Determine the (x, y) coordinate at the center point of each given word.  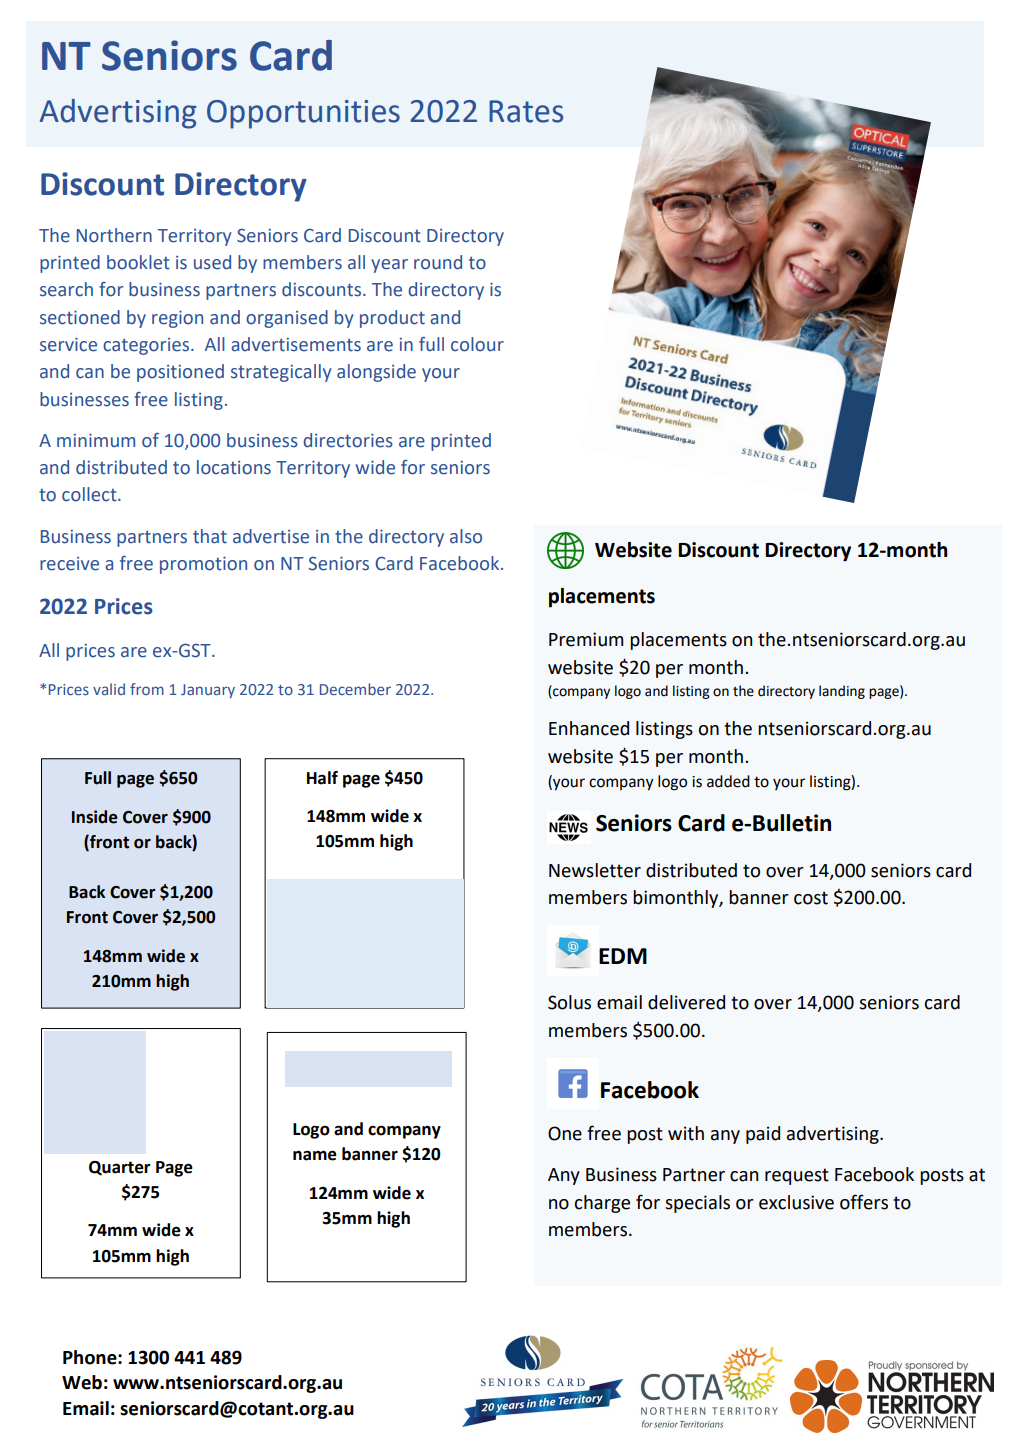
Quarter (120, 1168)
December (355, 689)
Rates (526, 111)
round (438, 262)
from (147, 689)
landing (842, 692)
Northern (114, 235)
